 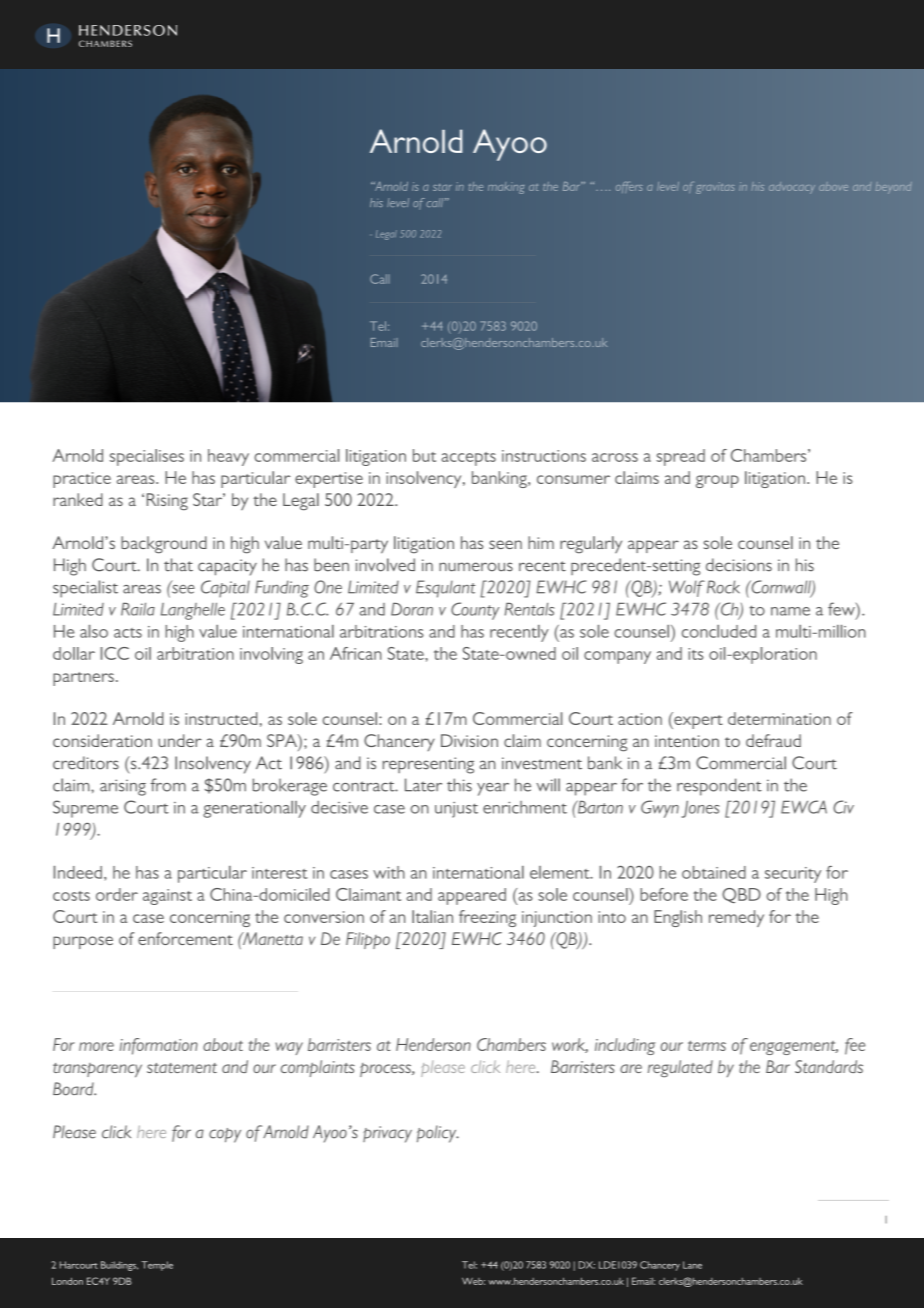 I want to click on policy, so click(x=438, y=1134).
